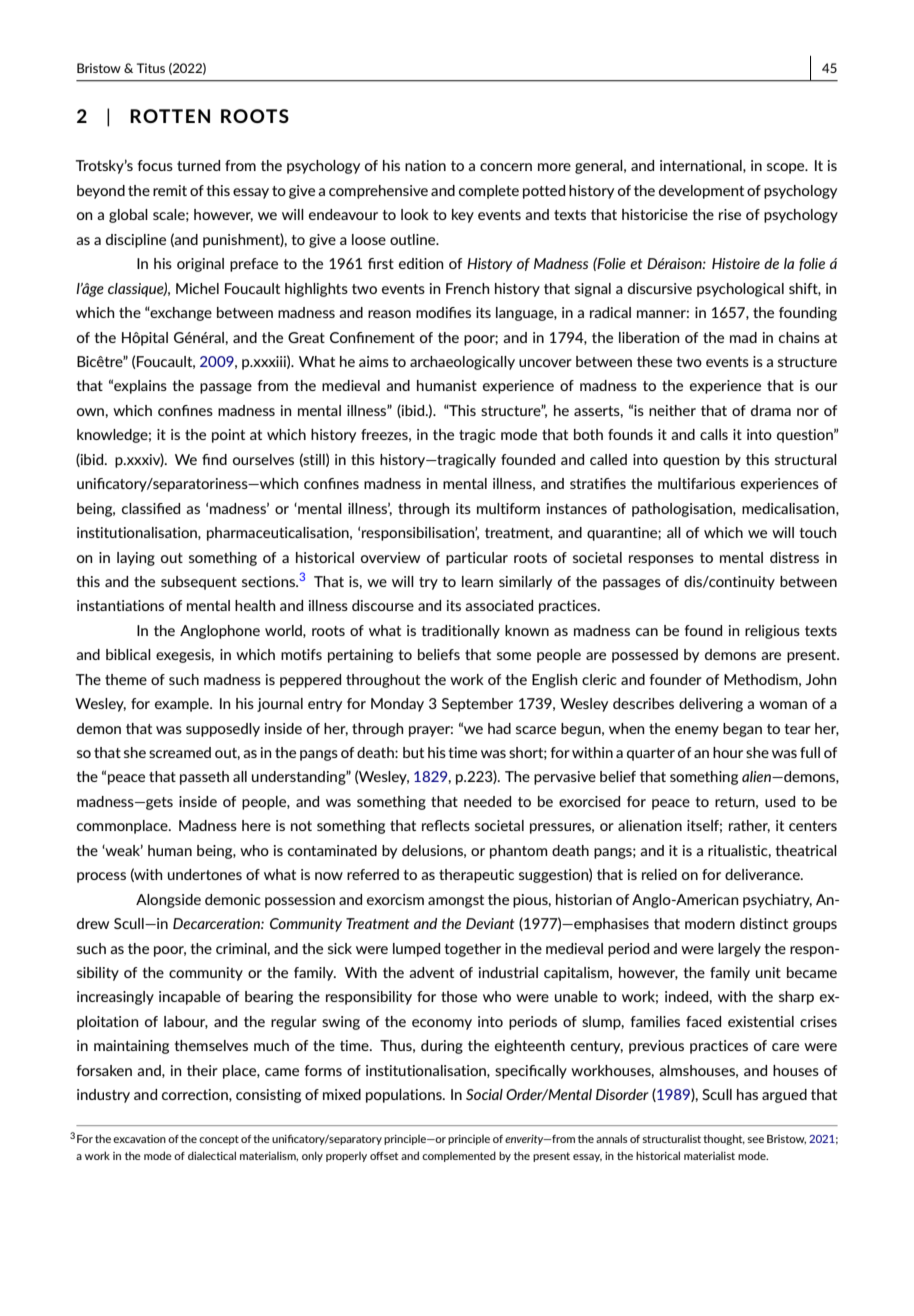  Describe the element at coordinates (799, 337) in the page. I see `chains` at that location.
